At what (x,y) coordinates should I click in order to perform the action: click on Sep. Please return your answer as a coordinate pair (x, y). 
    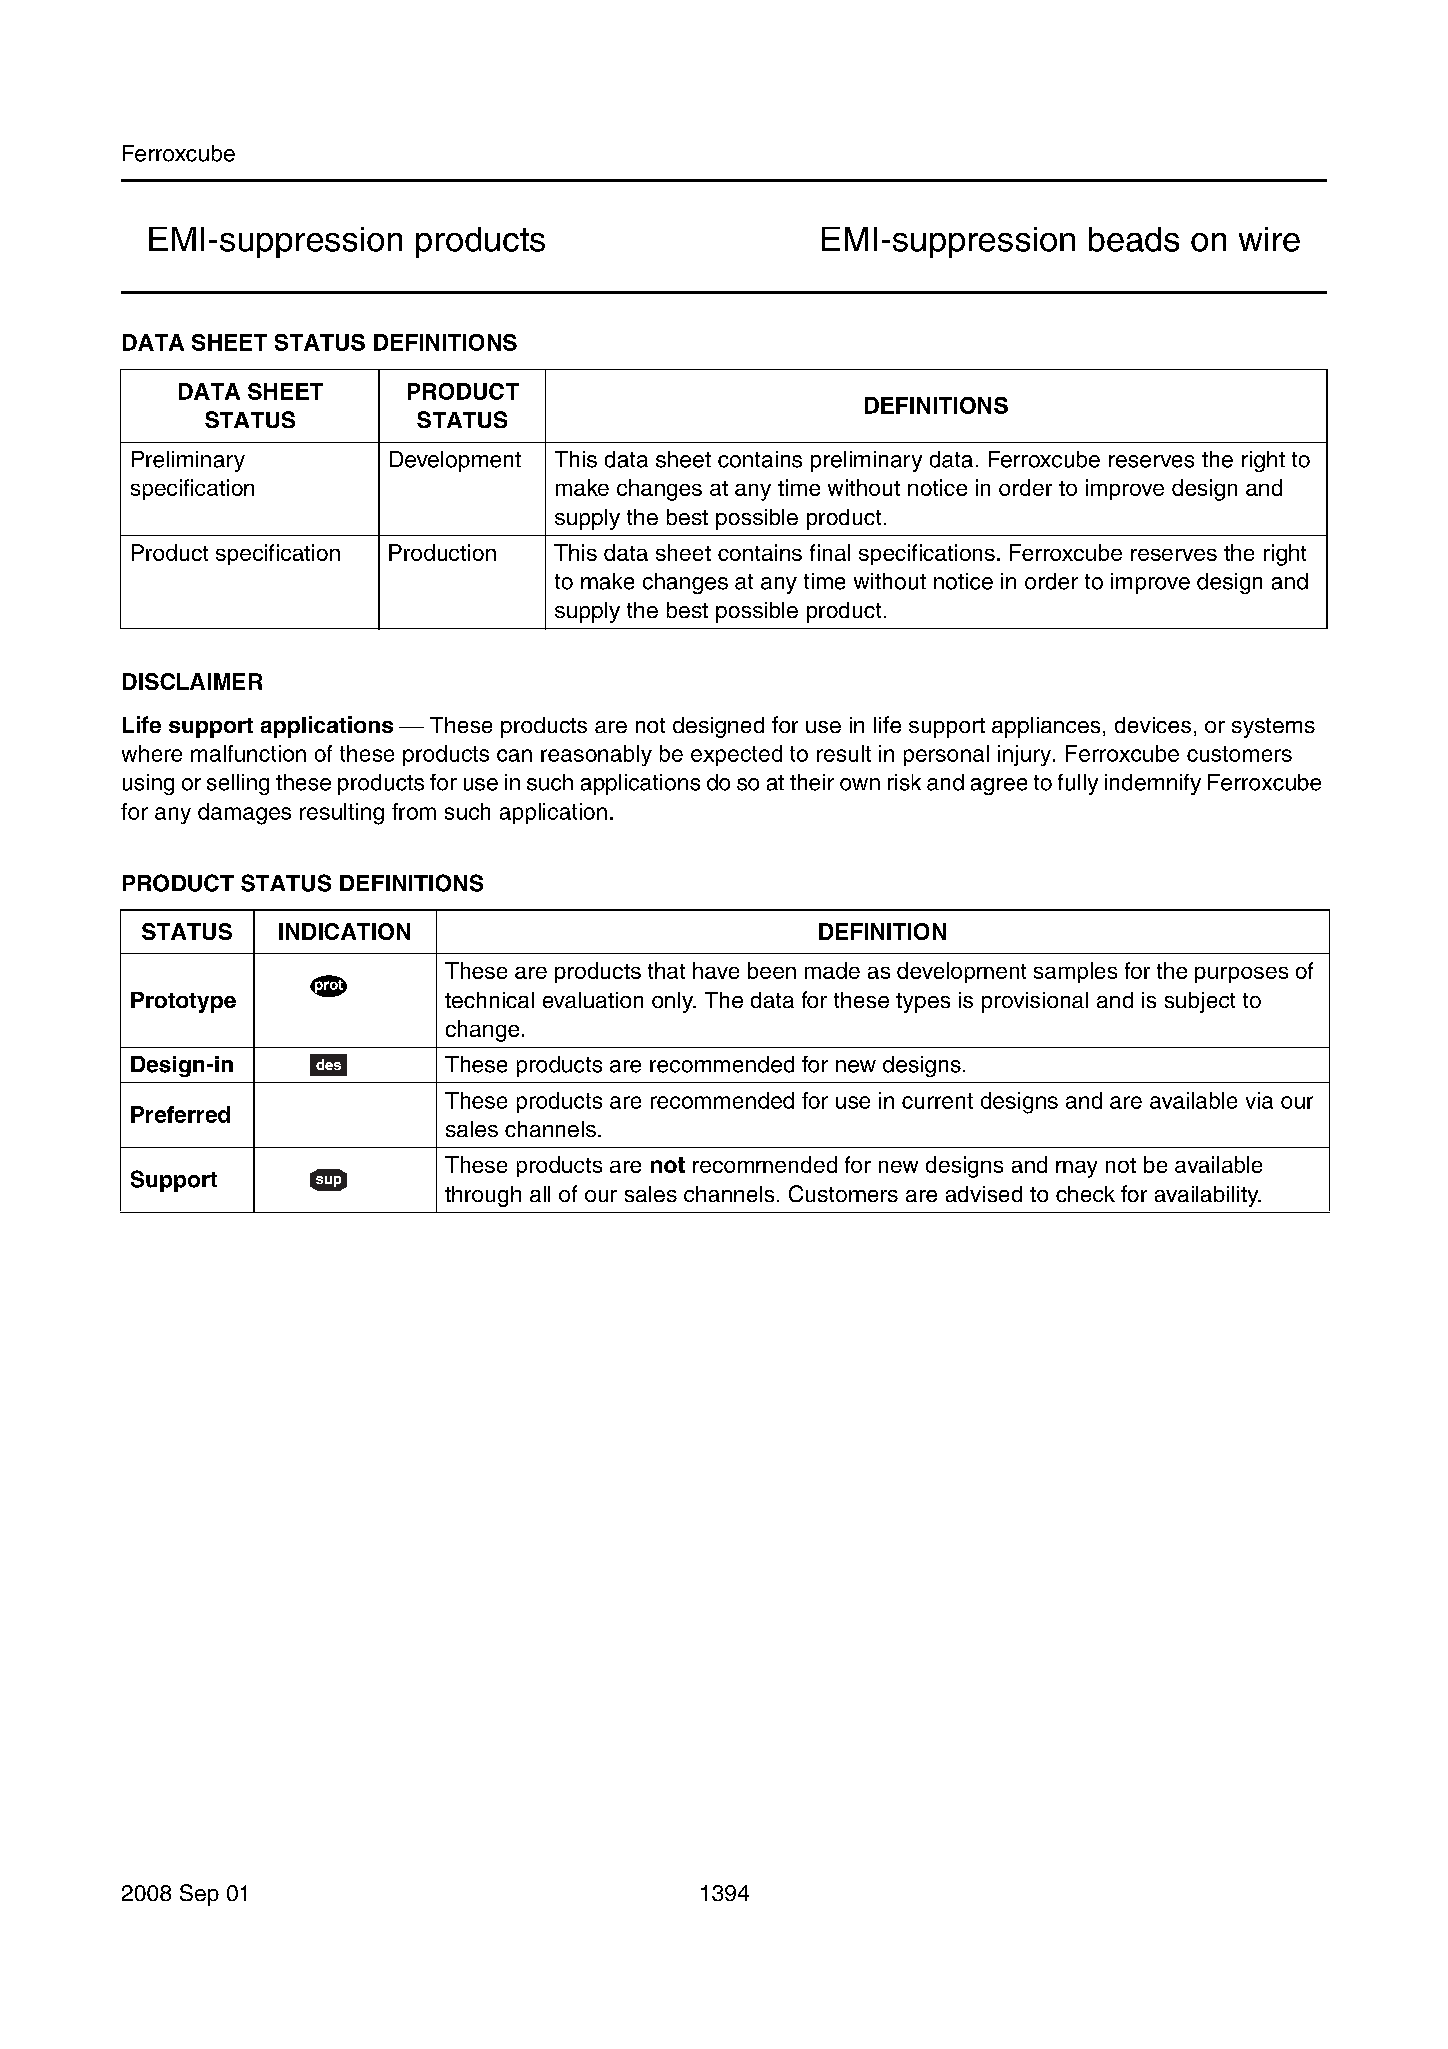
    Looking at the image, I should click on (199, 1895).
